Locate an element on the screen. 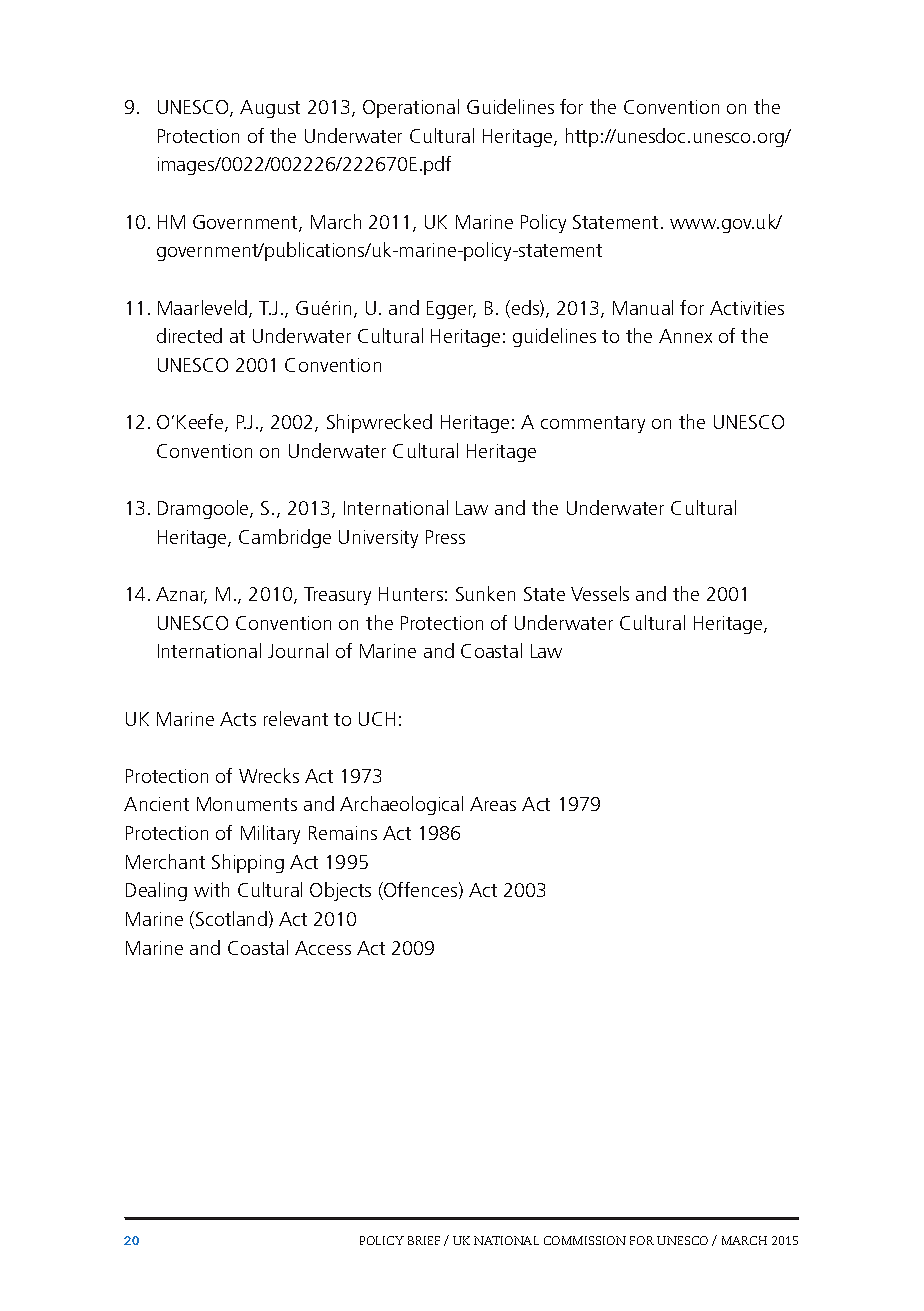 The image size is (924, 1311). Acts is located at coordinates (238, 719).
